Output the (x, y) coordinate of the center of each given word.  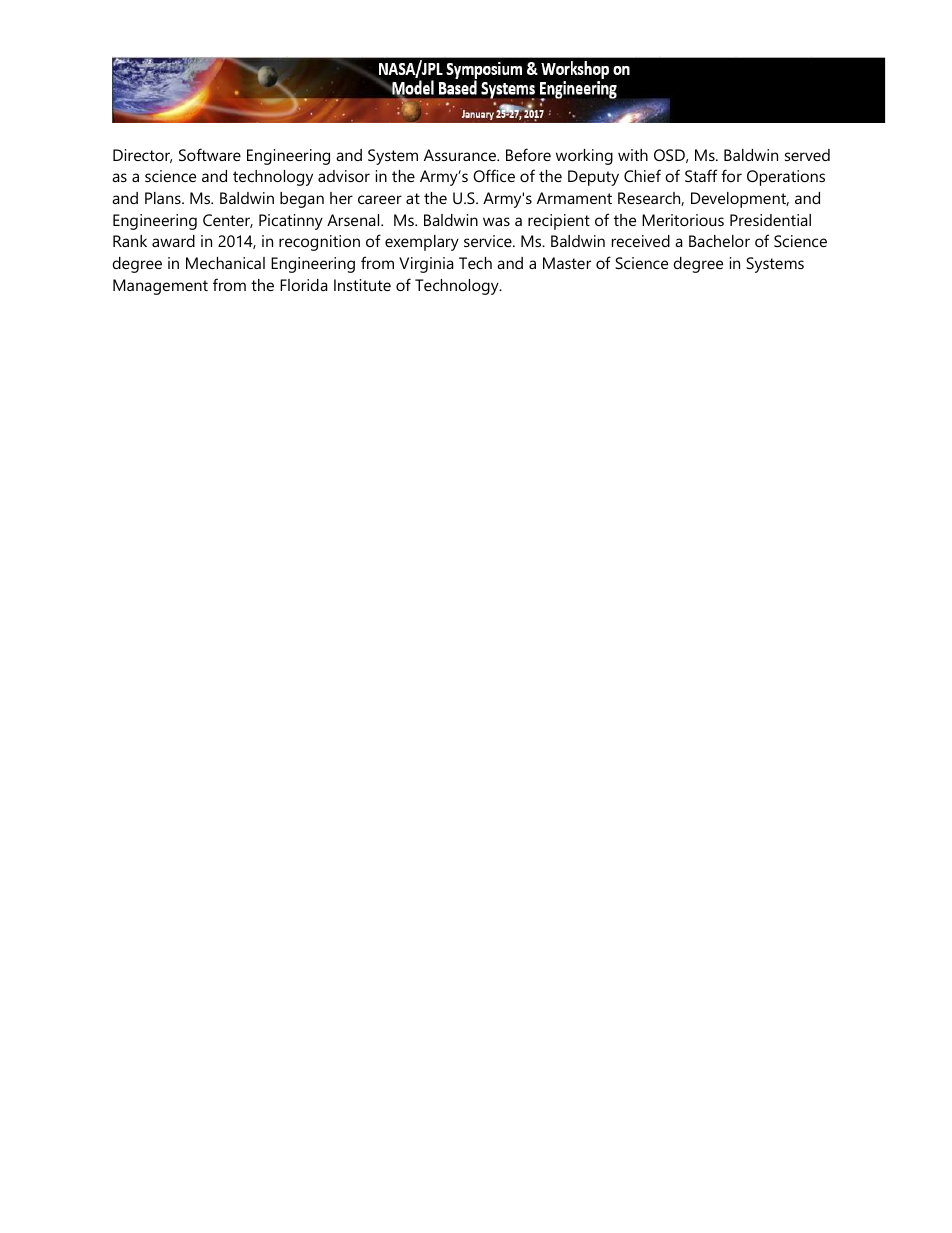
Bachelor (719, 241)
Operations (786, 178)
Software (210, 154)
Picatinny (291, 222)
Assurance (461, 155)
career (380, 199)
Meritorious (683, 220)
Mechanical (225, 263)
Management (160, 287)
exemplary (422, 243)
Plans (164, 198)
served (807, 155)
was (496, 221)
